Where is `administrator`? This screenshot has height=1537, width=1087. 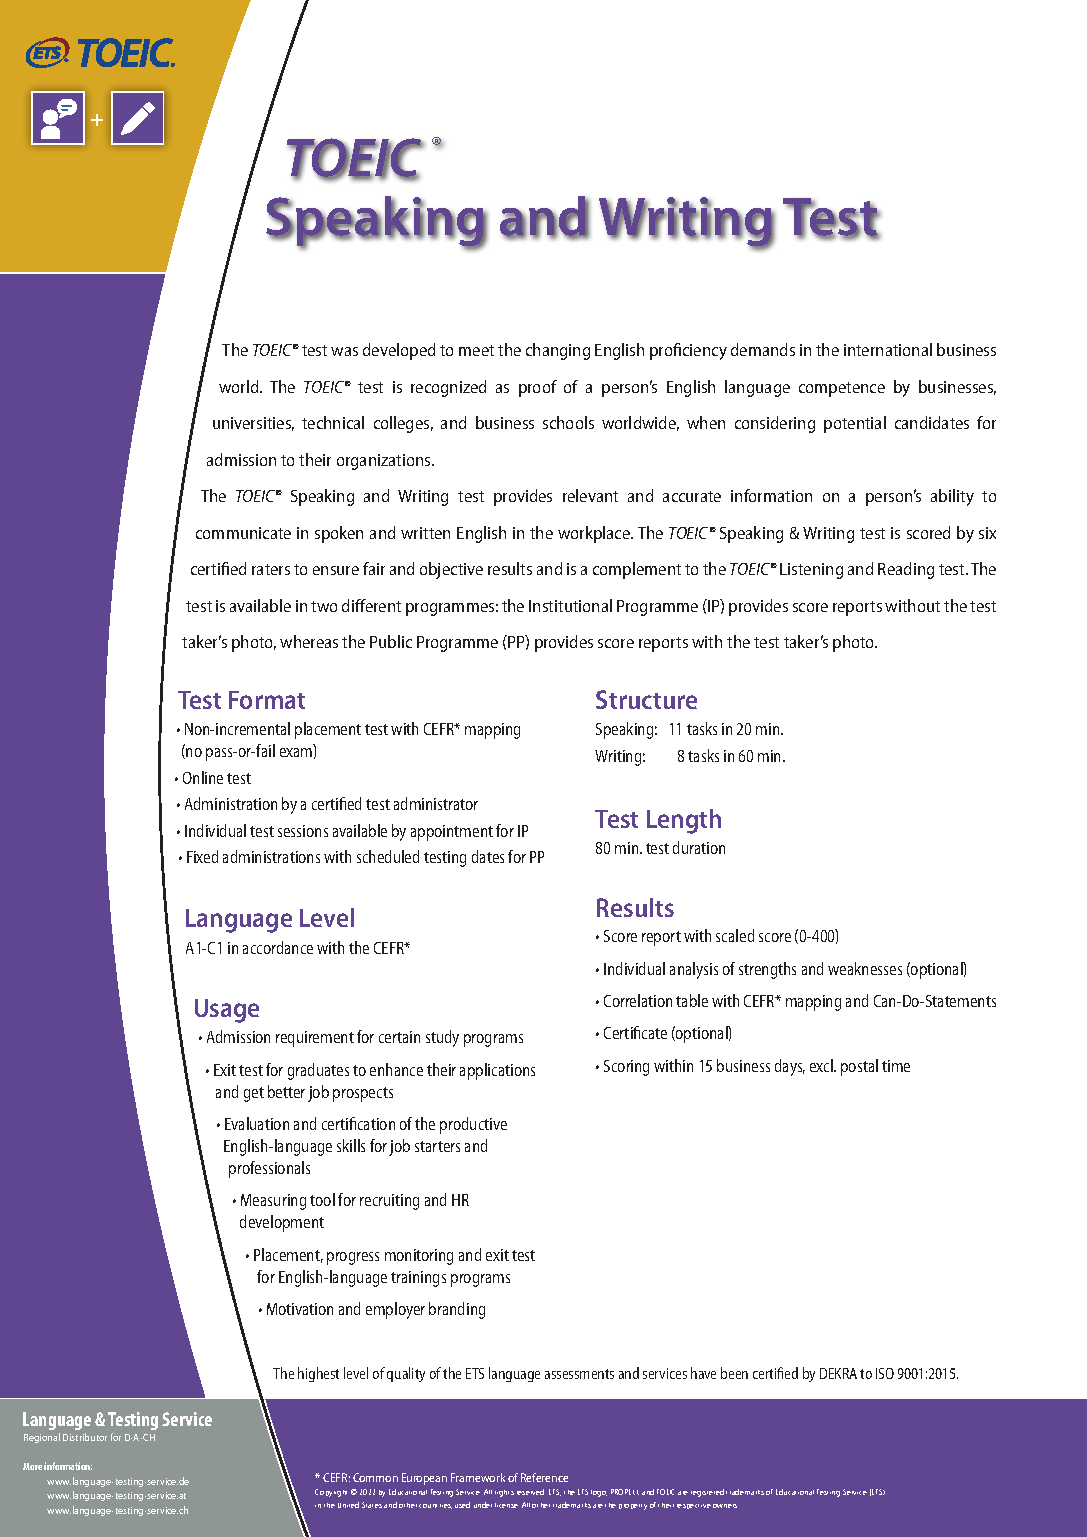 administrator is located at coordinates (436, 803).
